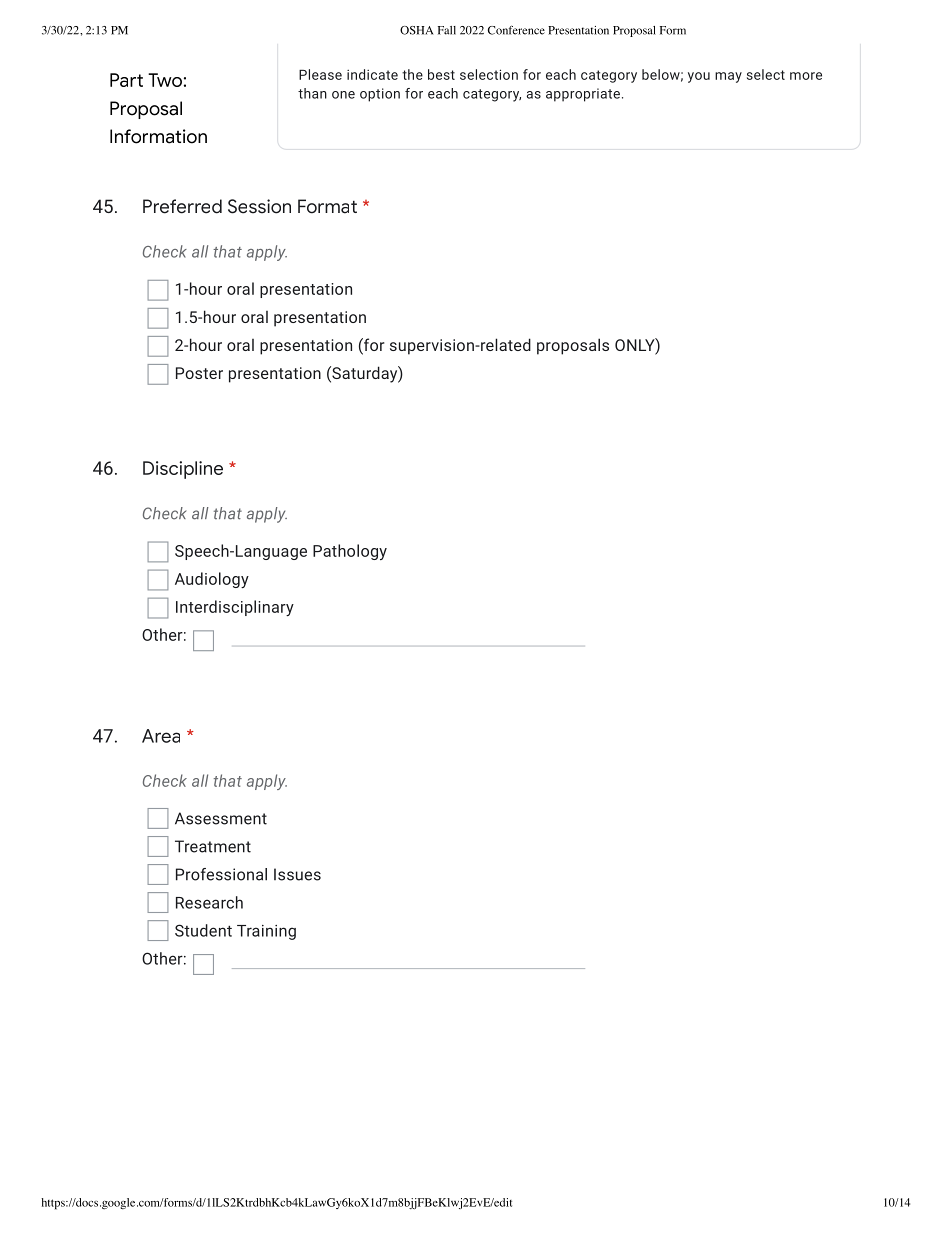  I want to click on Professional, so click(221, 874).
